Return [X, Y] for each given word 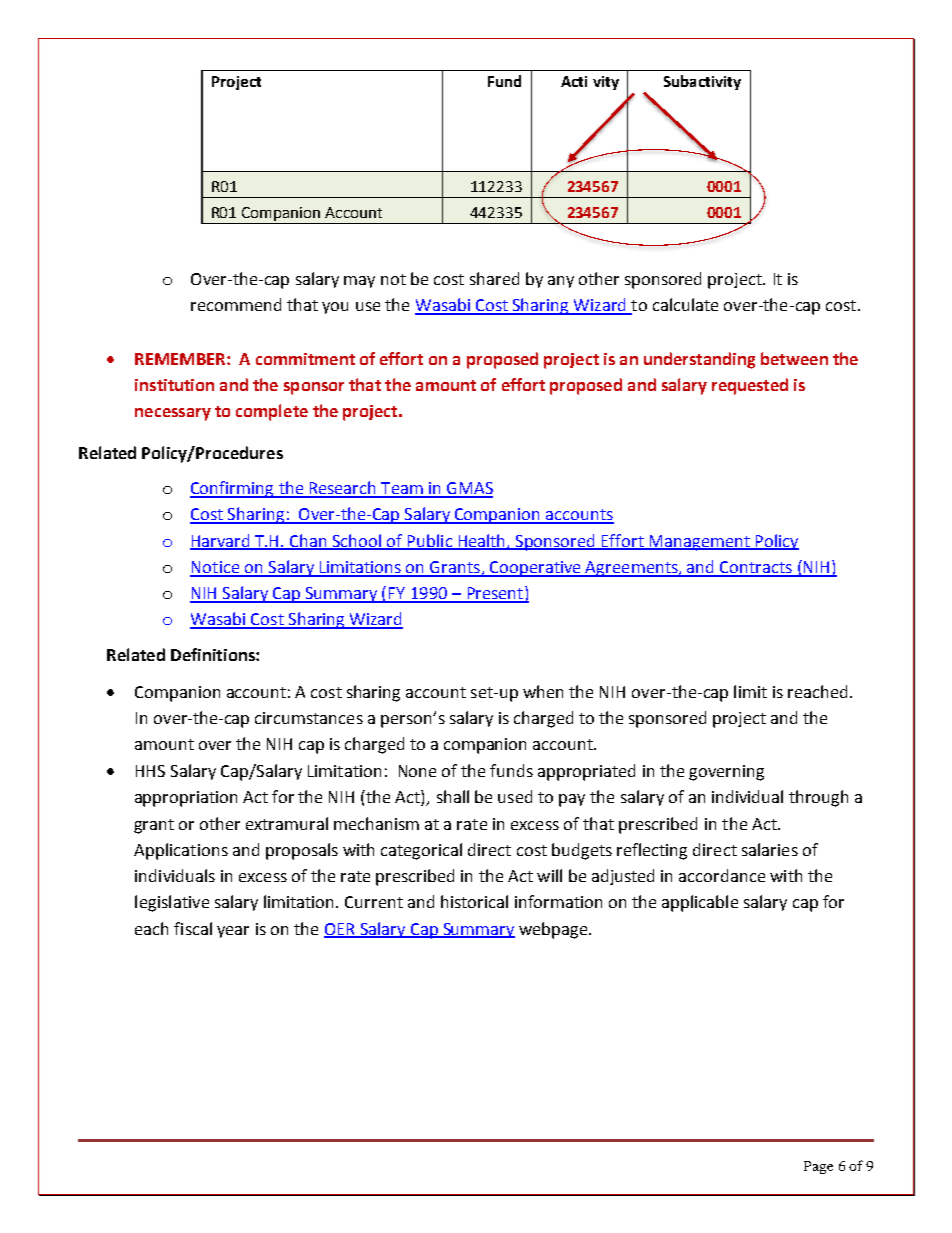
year [233, 932]
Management [699, 543]
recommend [236, 304]
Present [495, 594]
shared [494, 278]
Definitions [214, 654]
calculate [685, 304]
